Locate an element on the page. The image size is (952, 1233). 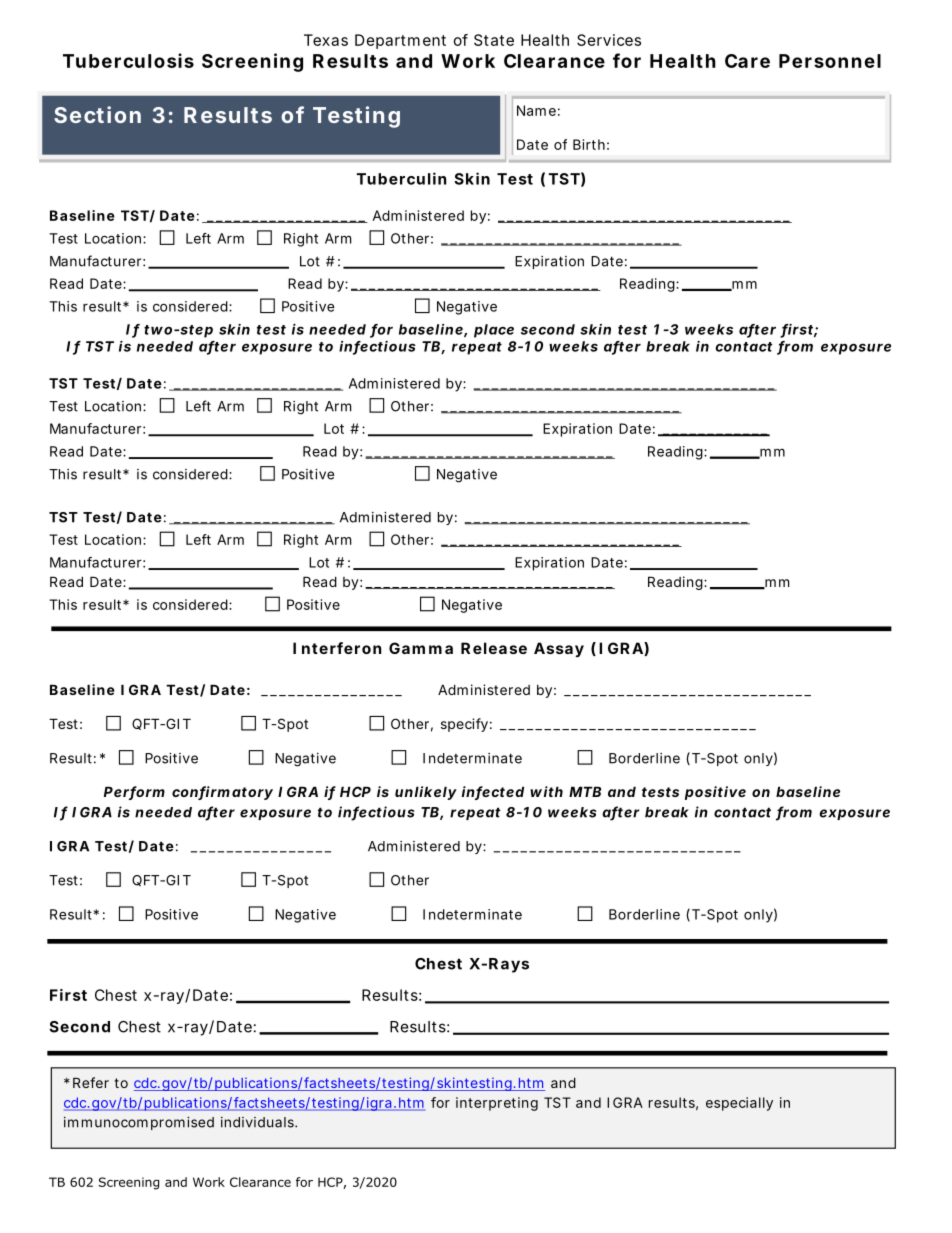
Gamma is located at coordinates (421, 648).
